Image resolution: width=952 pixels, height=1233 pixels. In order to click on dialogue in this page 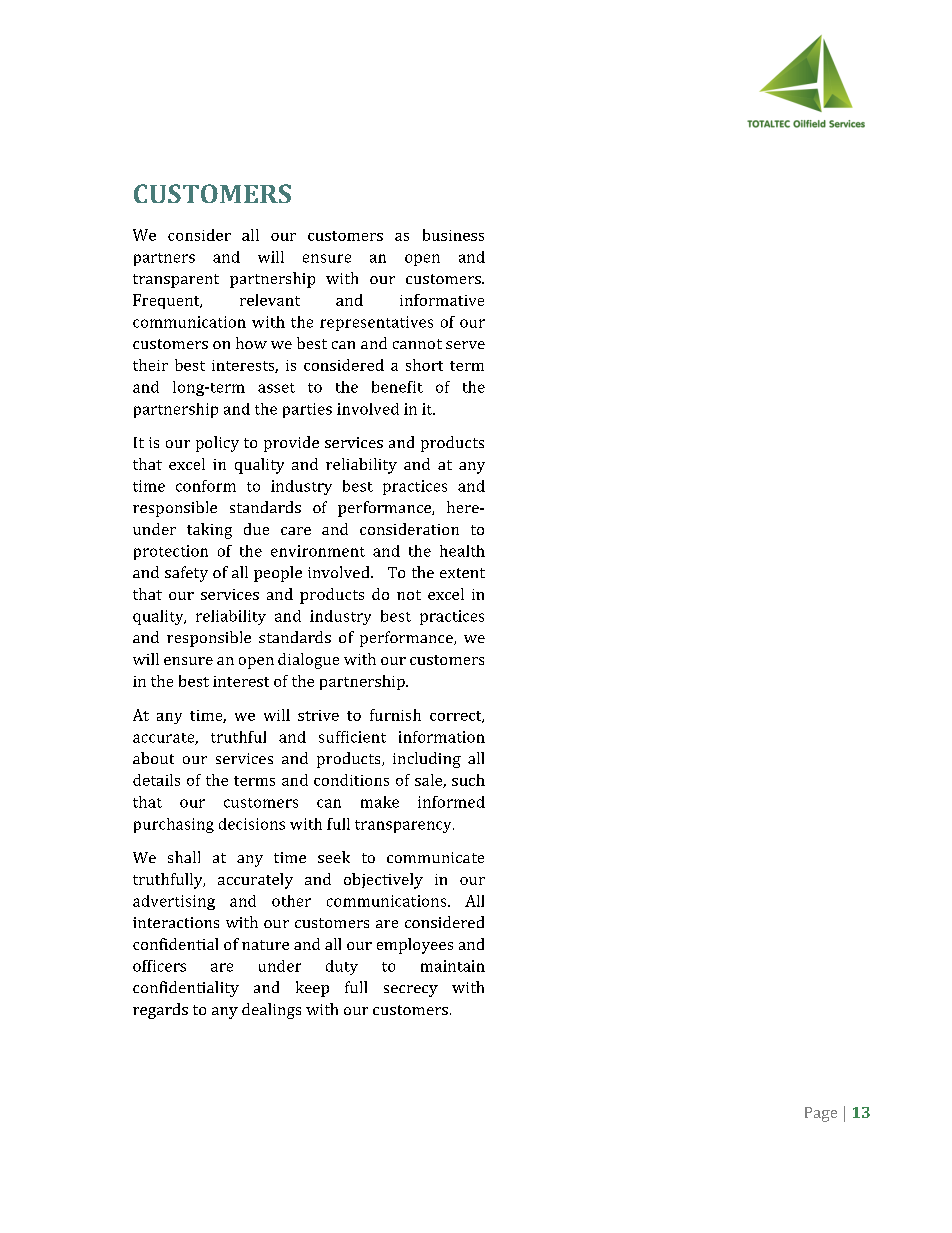, I will do `click(308, 661)`.
